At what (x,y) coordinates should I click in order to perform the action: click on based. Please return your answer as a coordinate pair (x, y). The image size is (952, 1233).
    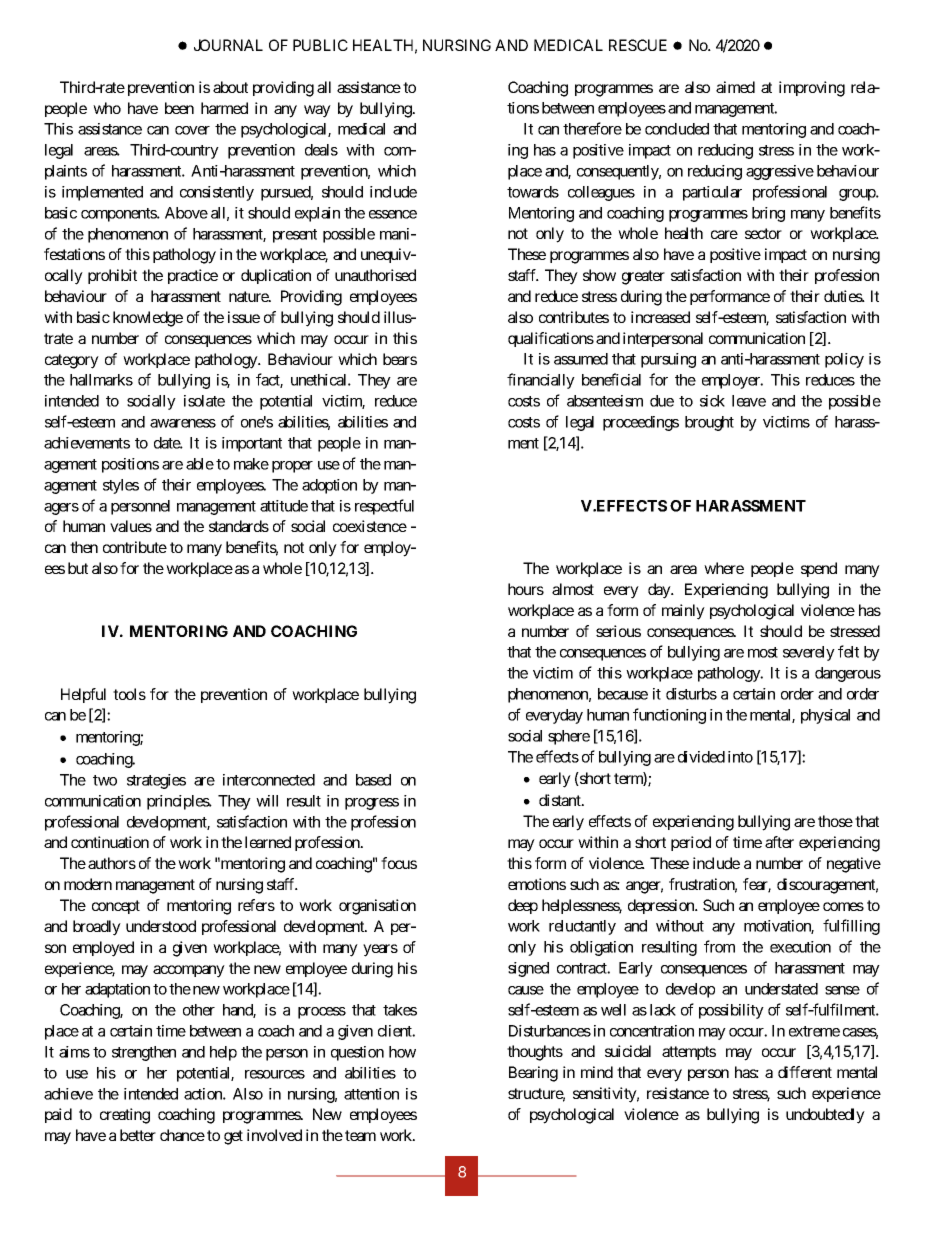
    Looking at the image, I should click on (373, 780).
